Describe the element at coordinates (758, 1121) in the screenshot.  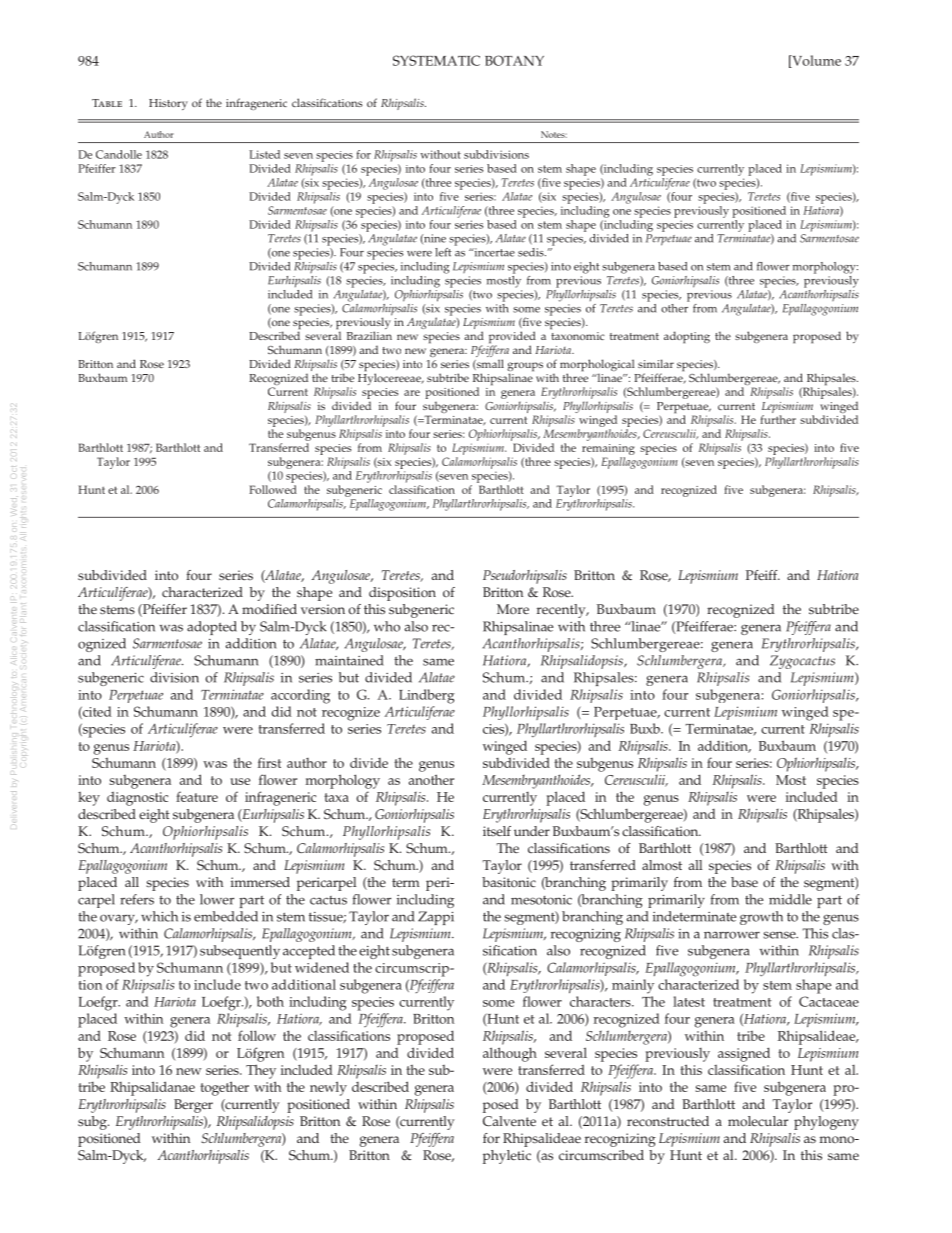
I see `molecular` at that location.
